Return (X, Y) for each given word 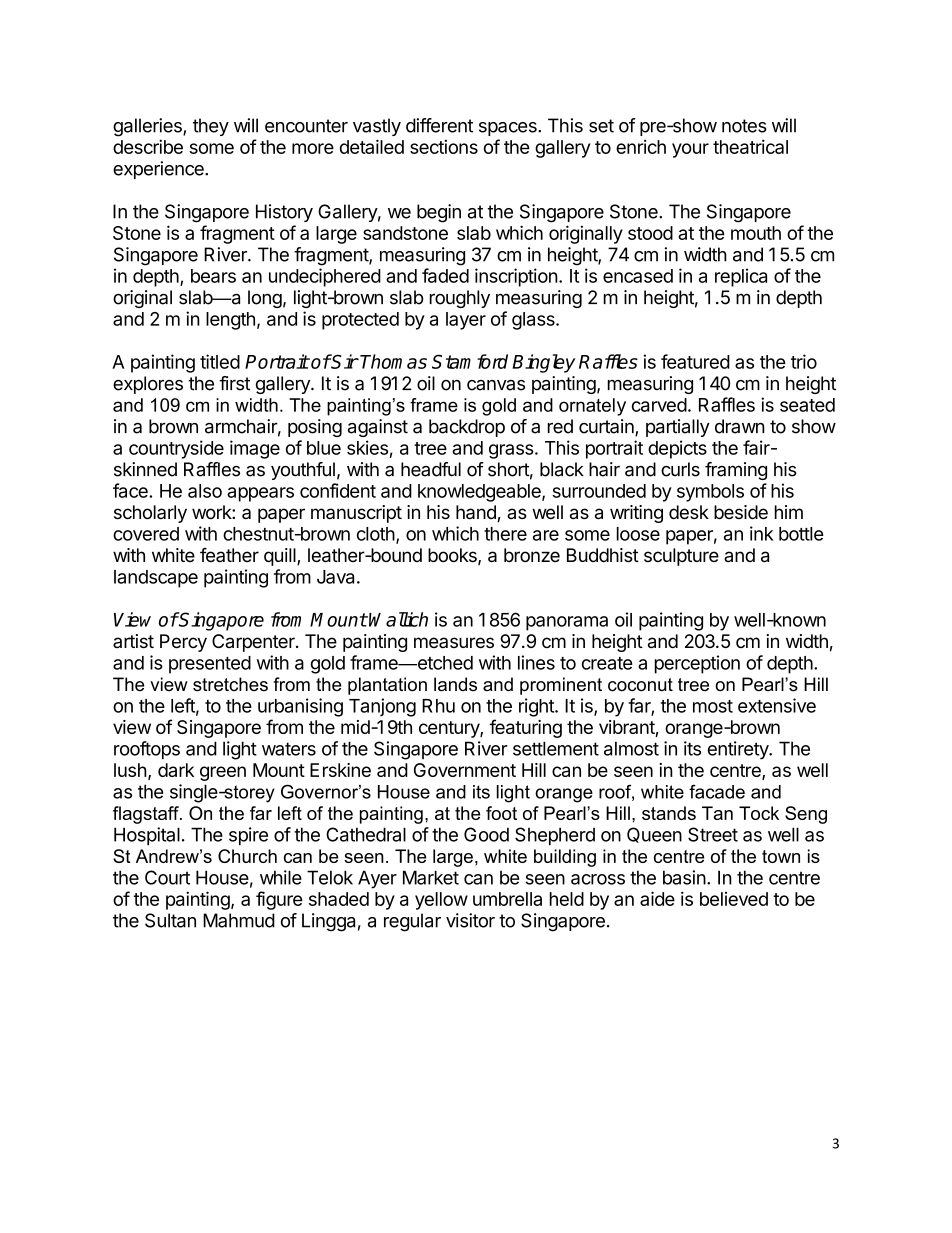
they (211, 127)
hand (477, 513)
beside (741, 512)
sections (444, 147)
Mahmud (239, 920)
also (205, 491)
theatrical (750, 146)
